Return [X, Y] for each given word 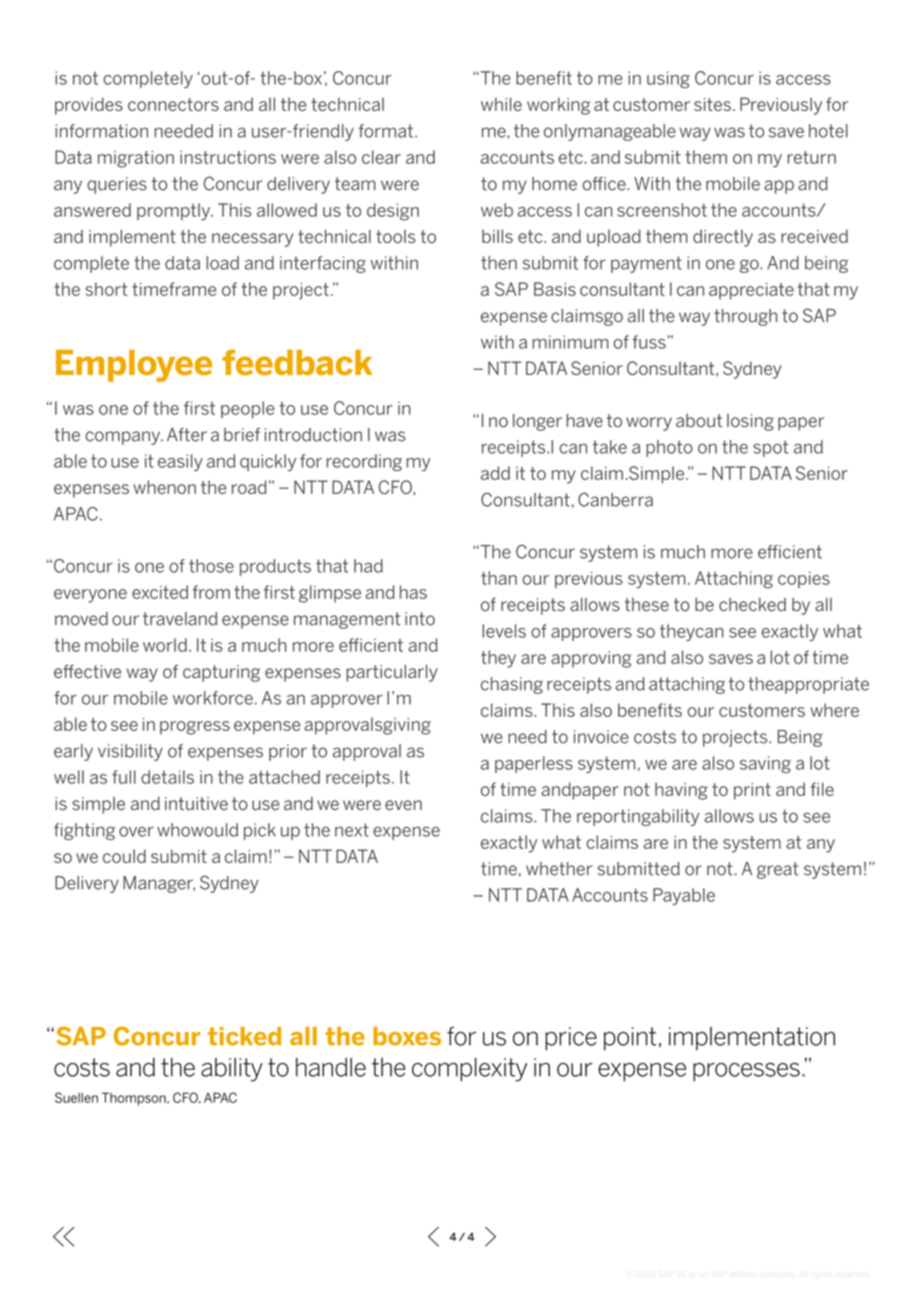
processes [746, 1072]
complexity [469, 1070]
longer [537, 422]
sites [712, 104]
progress [195, 728]
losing [750, 422]
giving [406, 726]
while [501, 104]
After [187, 435]
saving [765, 764]
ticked [245, 1036]
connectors [173, 104]
